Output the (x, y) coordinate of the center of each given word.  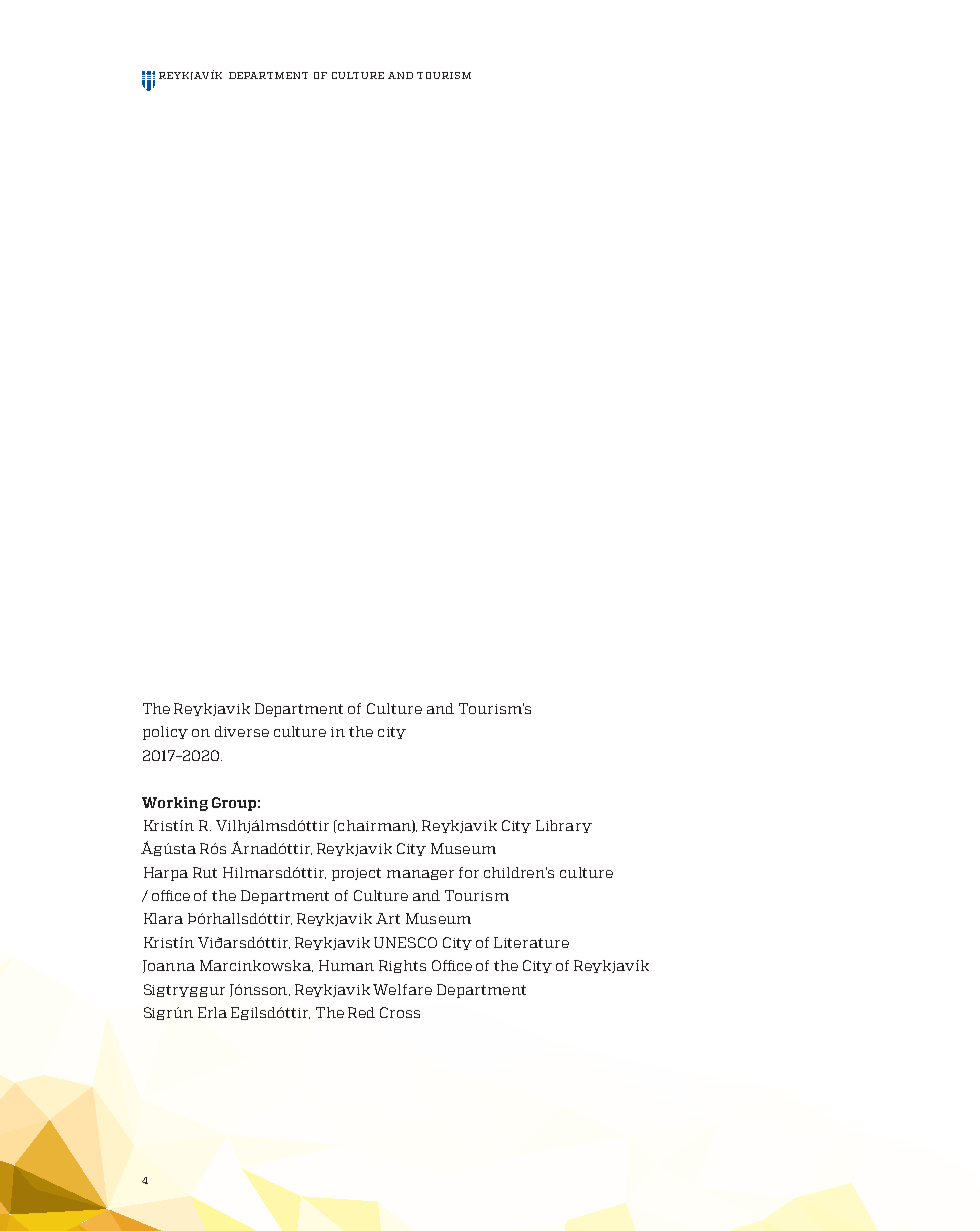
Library (564, 826)
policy (165, 733)
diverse (242, 731)
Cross (400, 1012)
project (356, 874)
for (469, 872)
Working (175, 804)
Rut (205, 872)
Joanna (169, 966)
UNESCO (405, 942)
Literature (531, 942)
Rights (402, 966)
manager (420, 875)
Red (361, 1012)
